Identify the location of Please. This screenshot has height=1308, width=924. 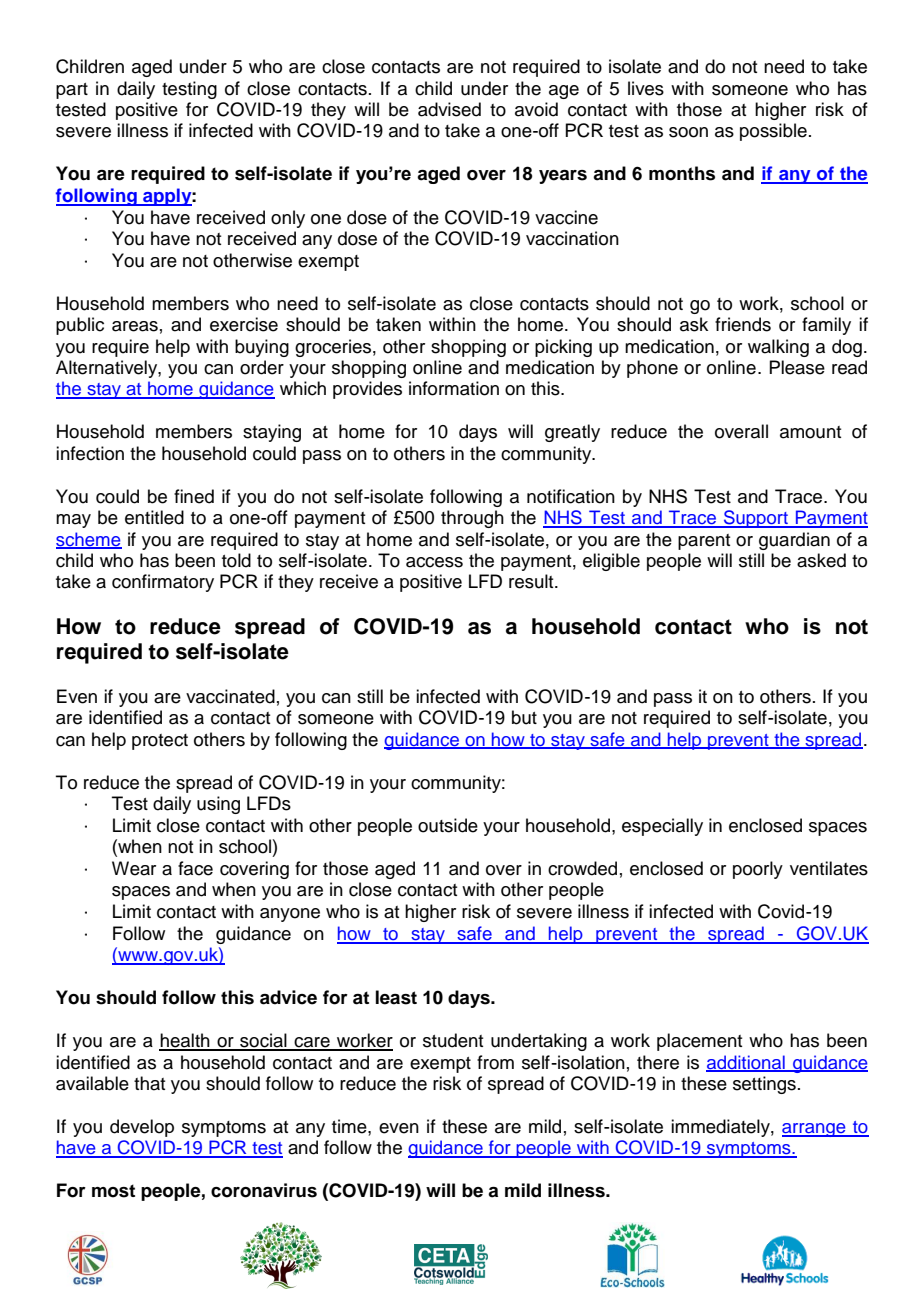
(797, 367).
